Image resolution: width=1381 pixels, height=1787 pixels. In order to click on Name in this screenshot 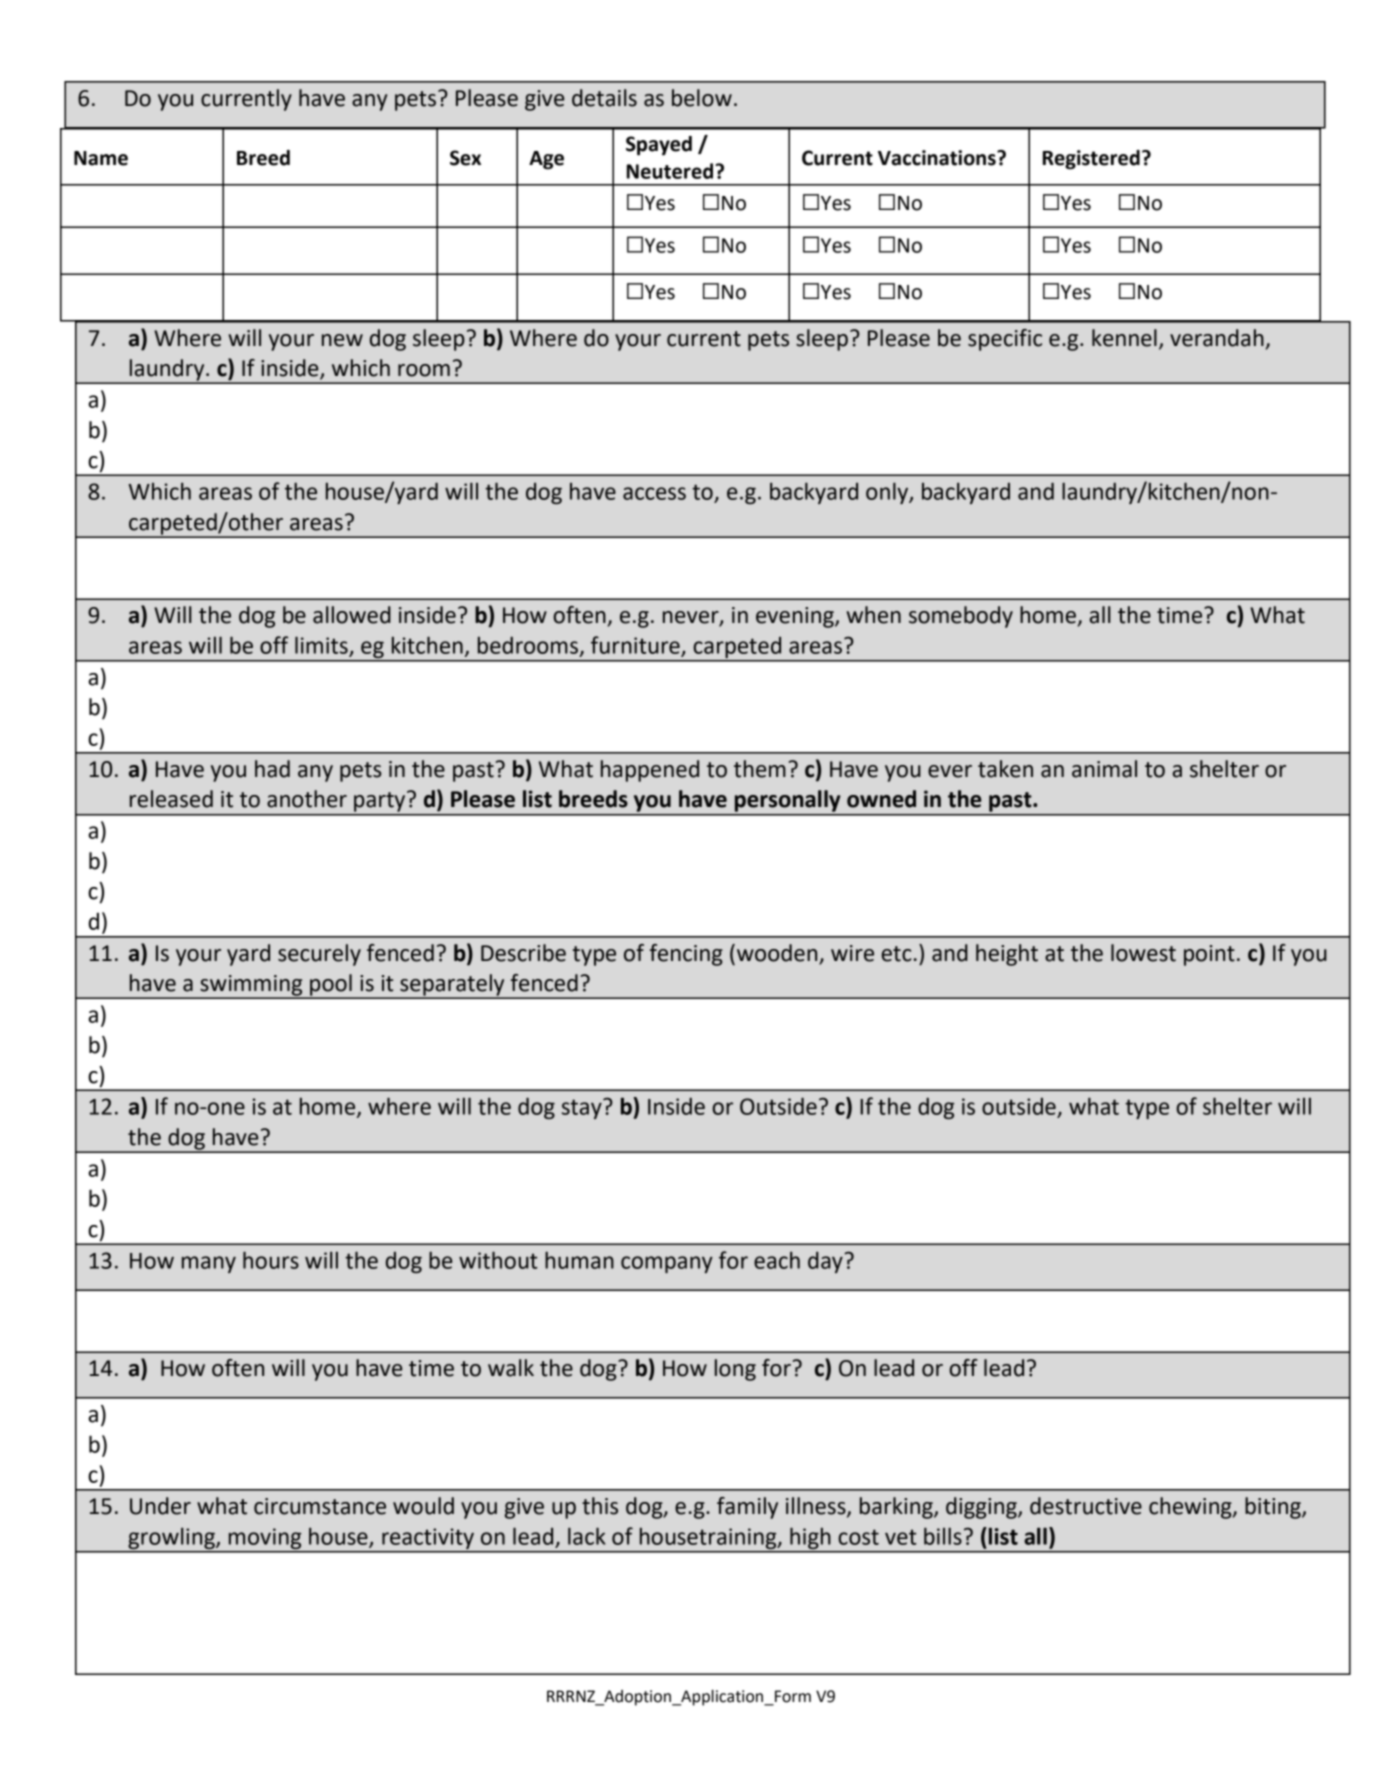, I will do `click(101, 158)`.
